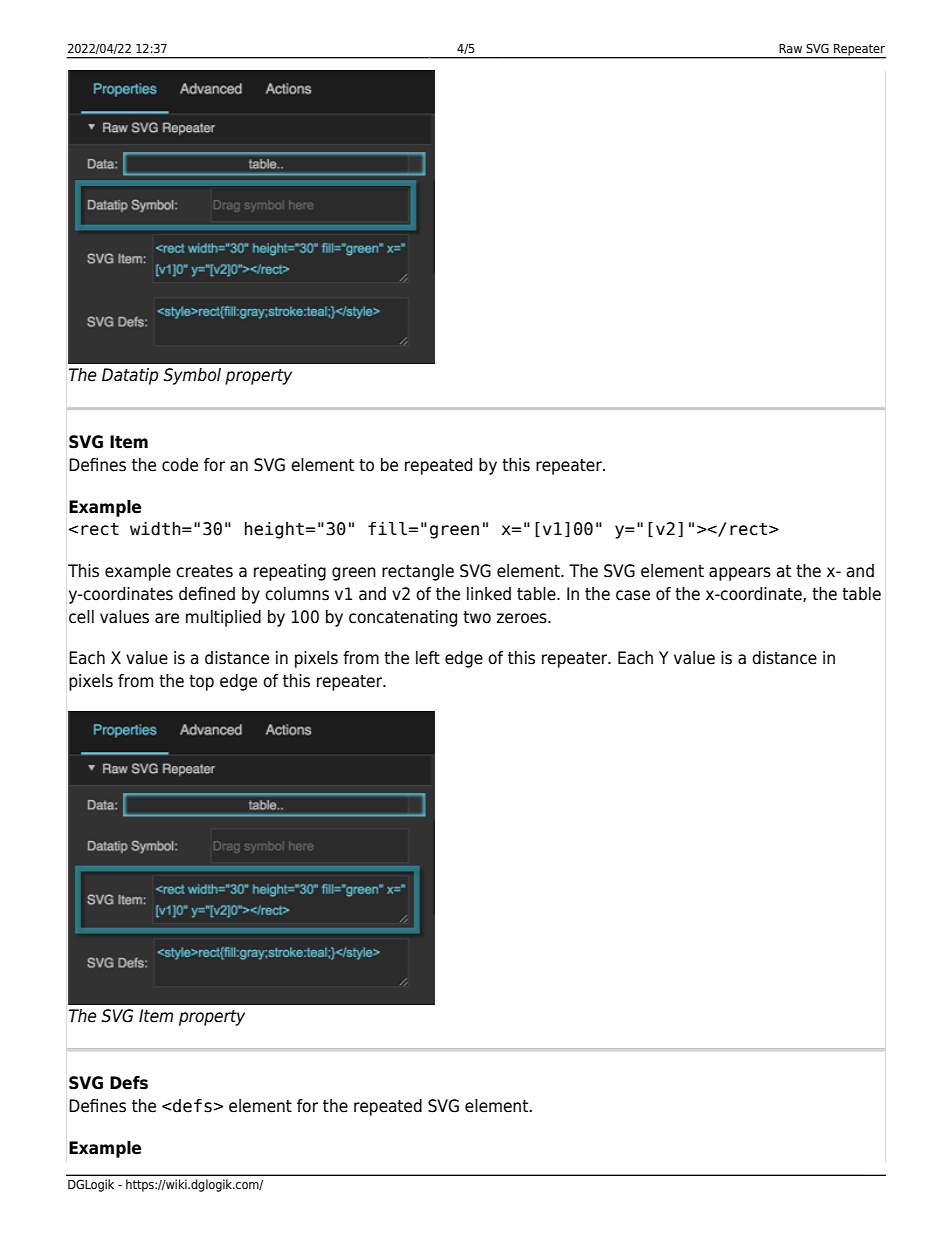 This screenshot has height=1233, width=952. What do you see at coordinates (167, 618) in the screenshot?
I see `are` at bounding box center [167, 618].
